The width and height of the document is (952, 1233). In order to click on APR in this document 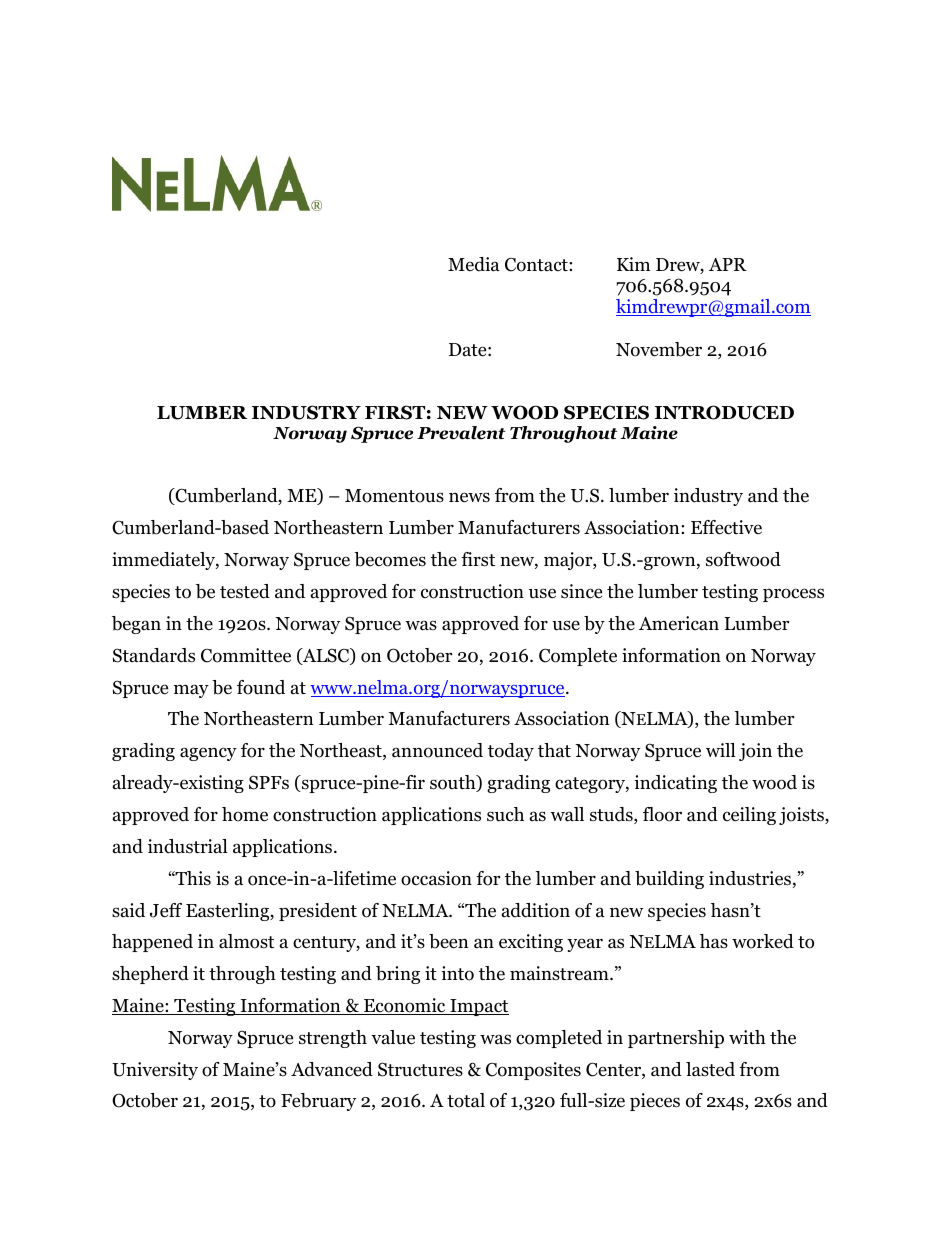, I will do `click(728, 264)`.
